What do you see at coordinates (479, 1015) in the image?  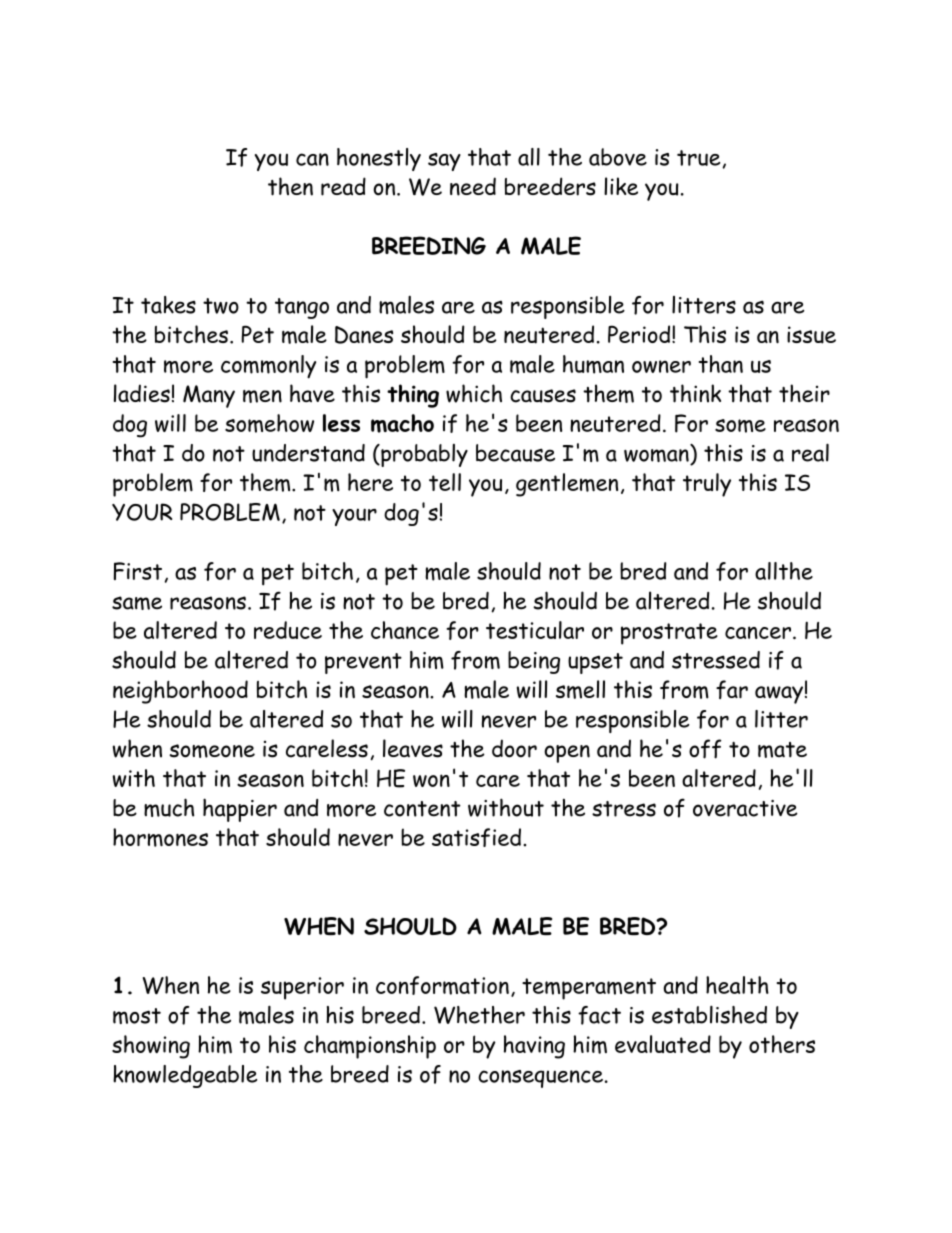 I see `Whether` at bounding box center [479, 1015].
